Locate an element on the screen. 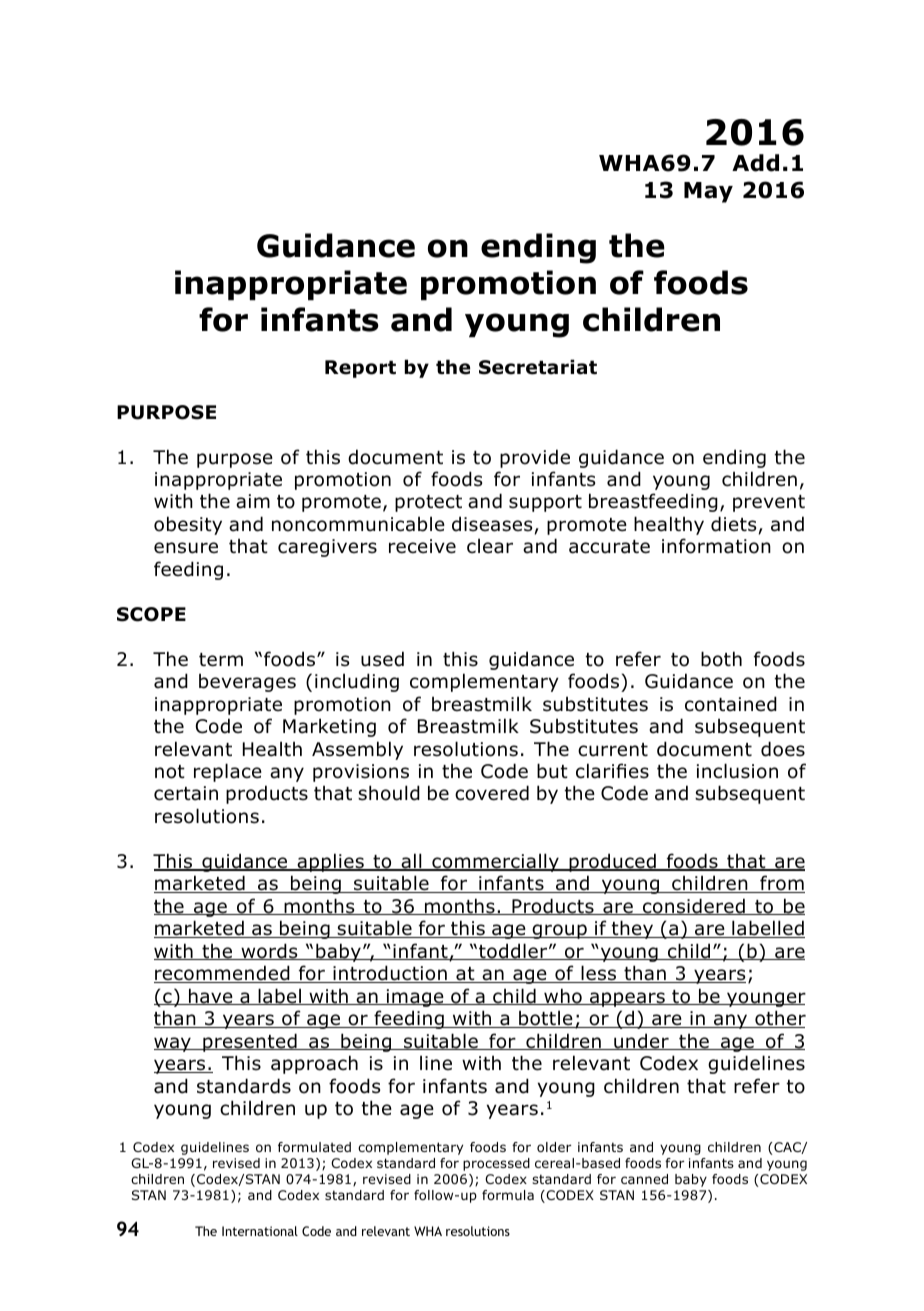  May is located at coordinates (708, 192).
